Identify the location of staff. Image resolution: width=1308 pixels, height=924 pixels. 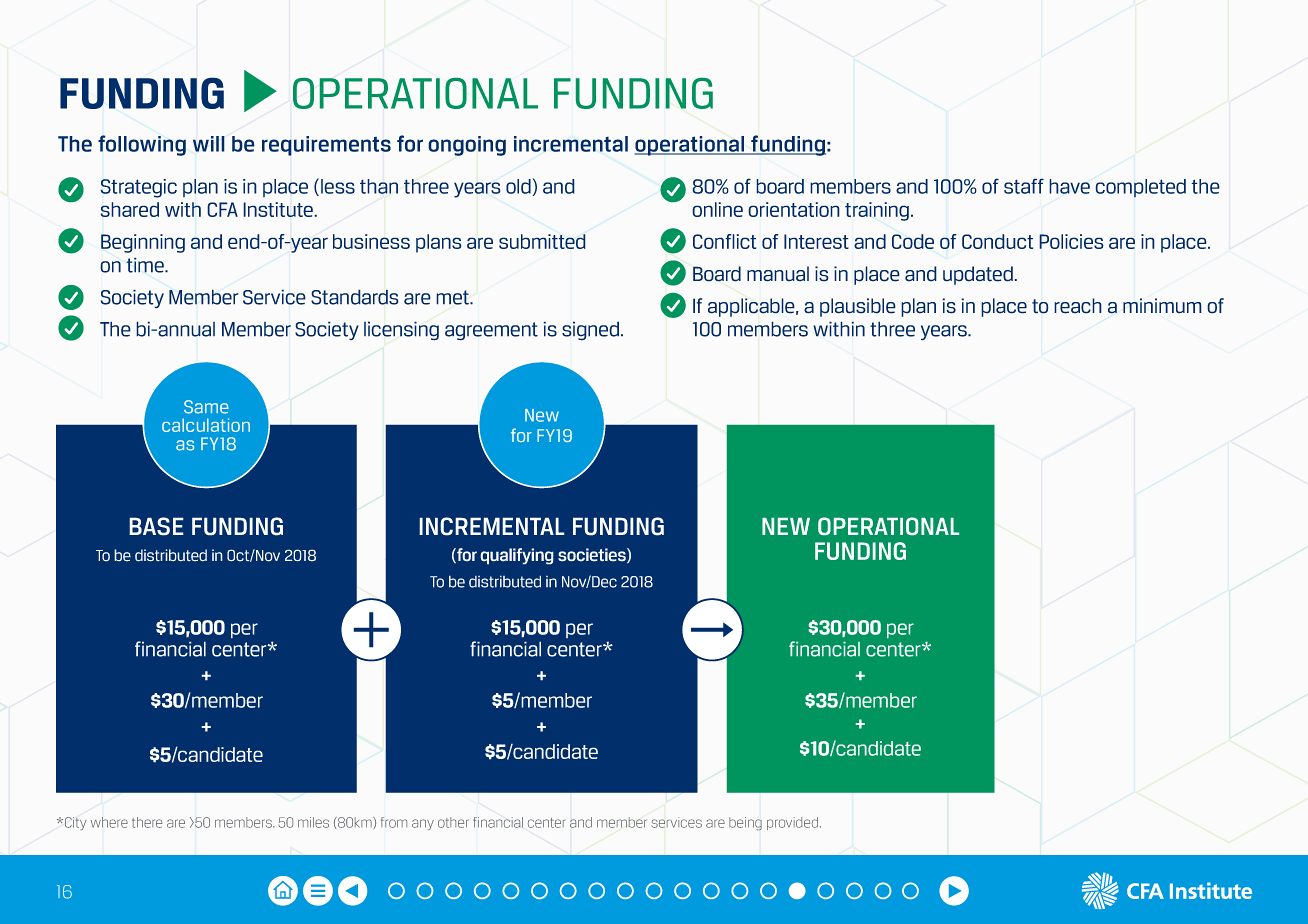
(1024, 186).
